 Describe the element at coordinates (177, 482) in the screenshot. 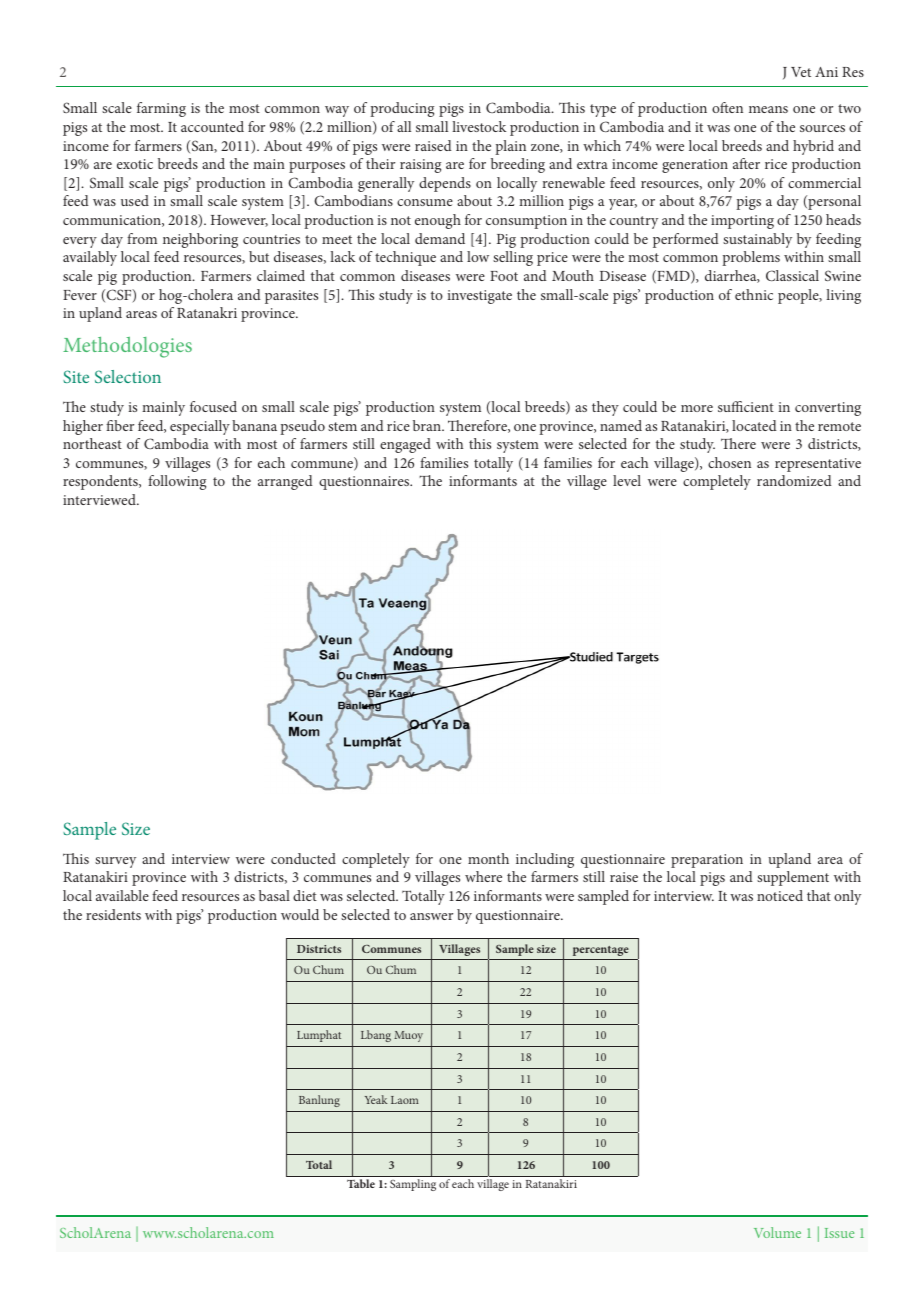

I see `following` at that location.
